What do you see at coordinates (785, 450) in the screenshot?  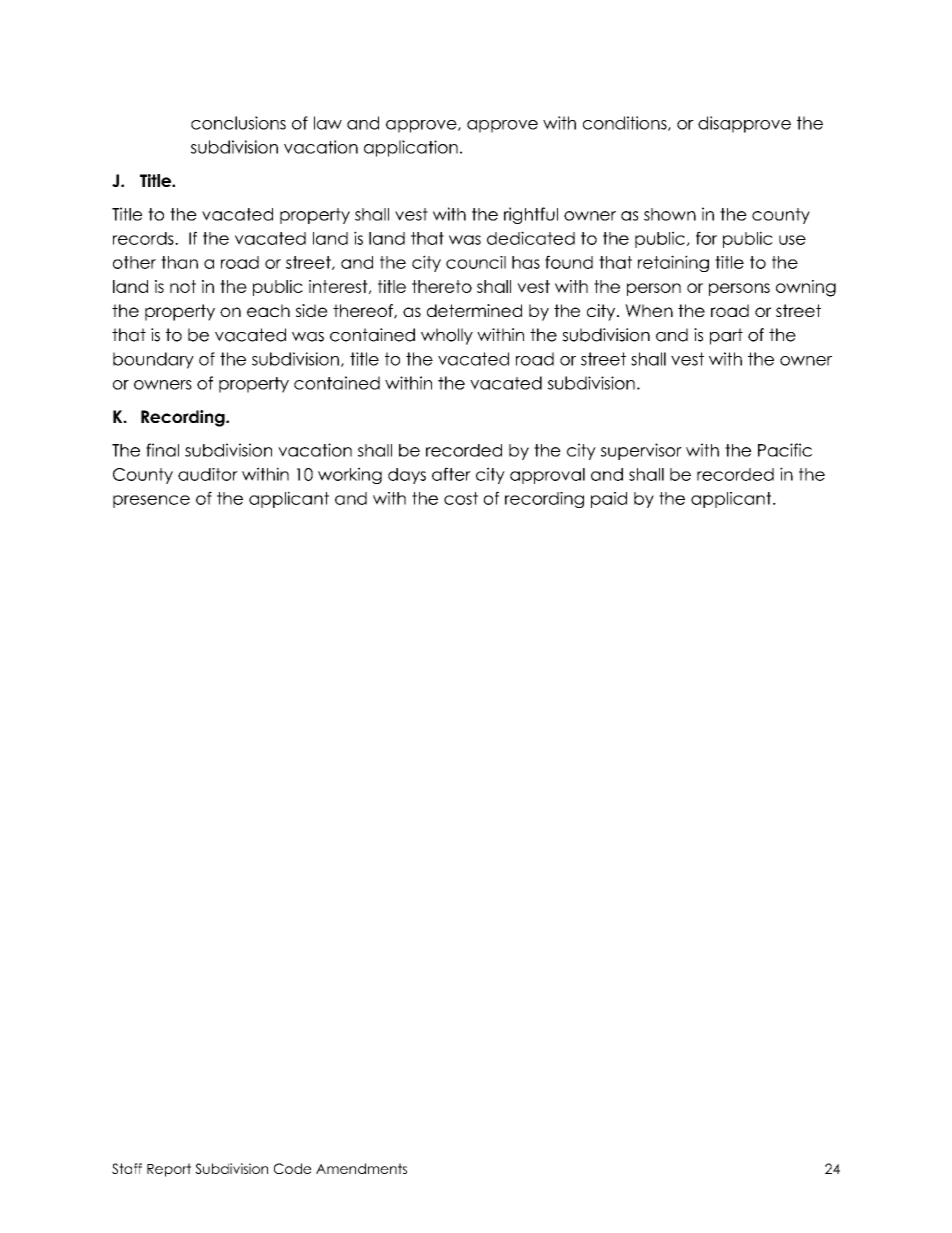 I see `Pacific` at bounding box center [785, 450].
